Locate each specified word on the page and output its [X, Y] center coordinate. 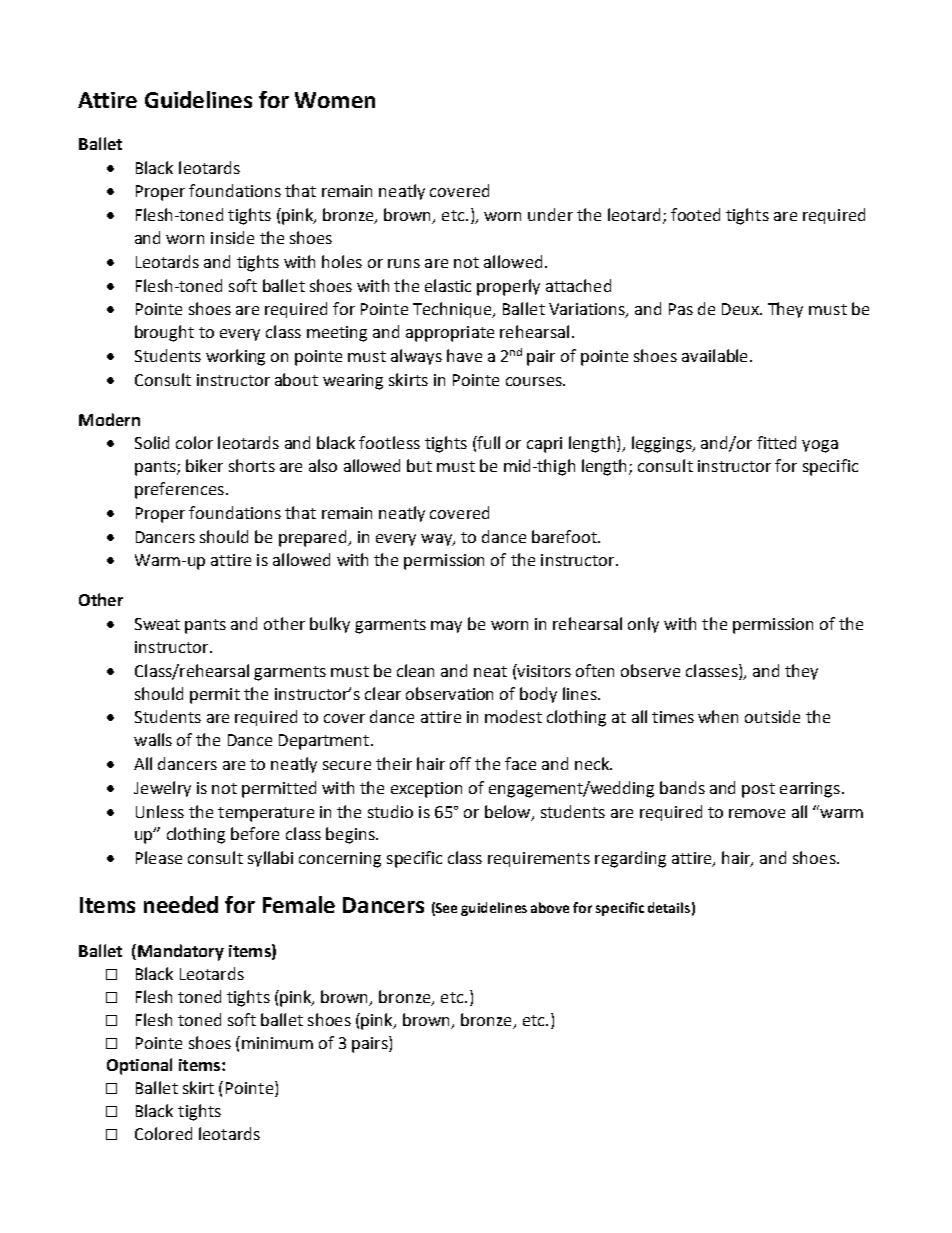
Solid [152, 442]
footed [695, 214]
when [718, 716]
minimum [277, 1043]
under [550, 214]
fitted [776, 442]
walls [153, 739]
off [460, 763]
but [419, 465]
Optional [139, 1066]
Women [335, 100]
